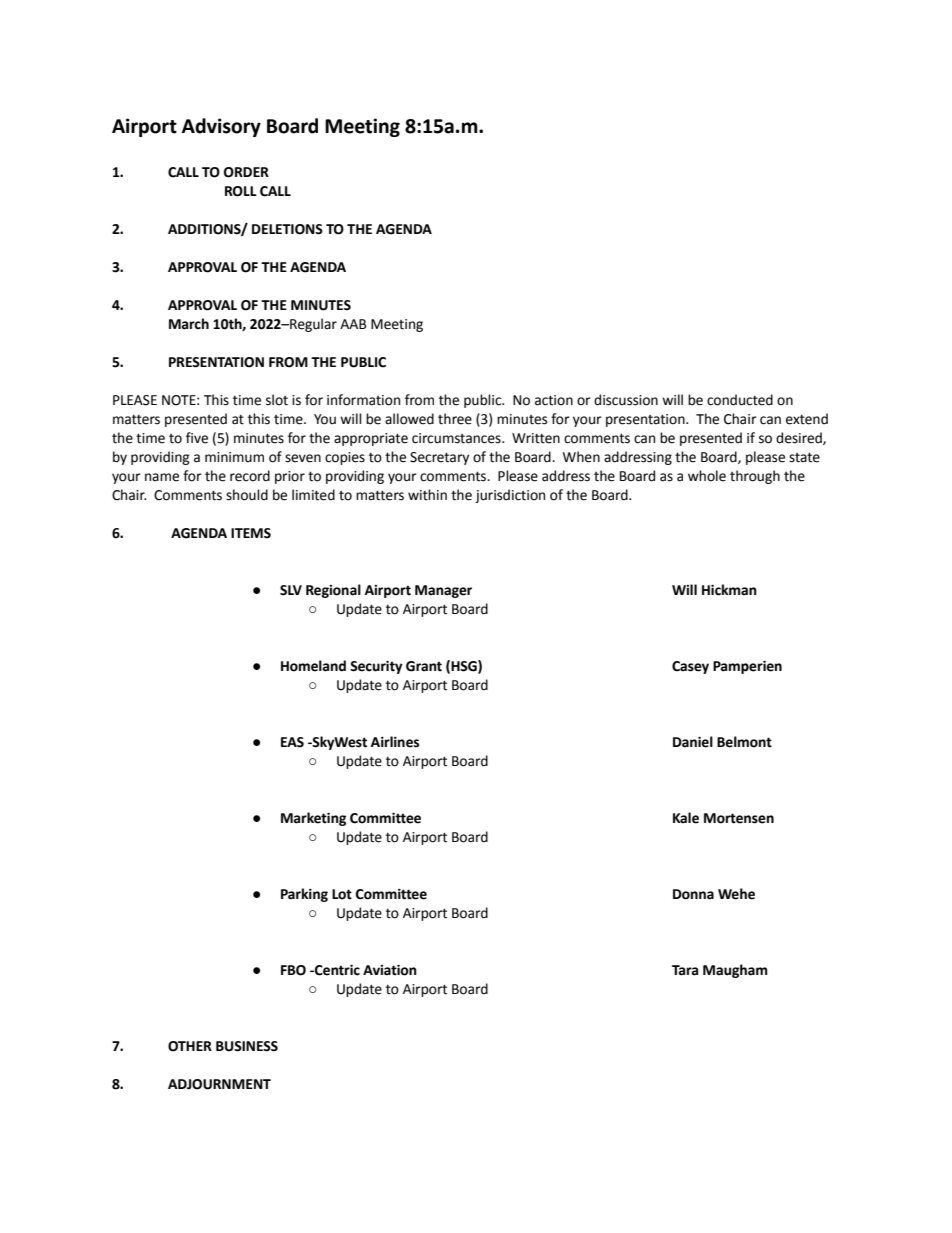 The image size is (952, 1233). I want to click on DELETIONS, so click(287, 229).
